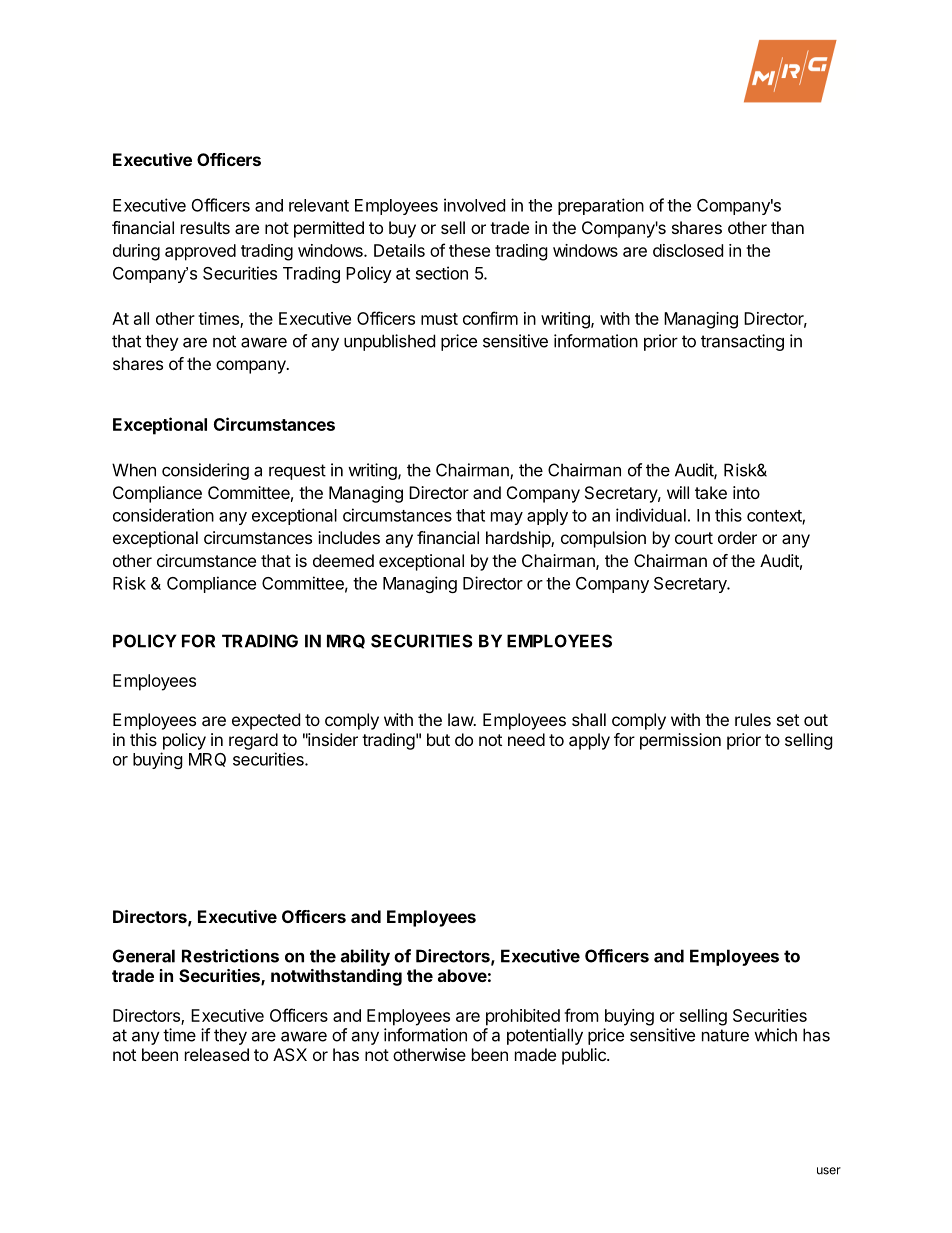 Image resolution: width=952 pixels, height=1233 pixels. What do you see at coordinates (787, 227) in the image?
I see `than` at bounding box center [787, 227].
